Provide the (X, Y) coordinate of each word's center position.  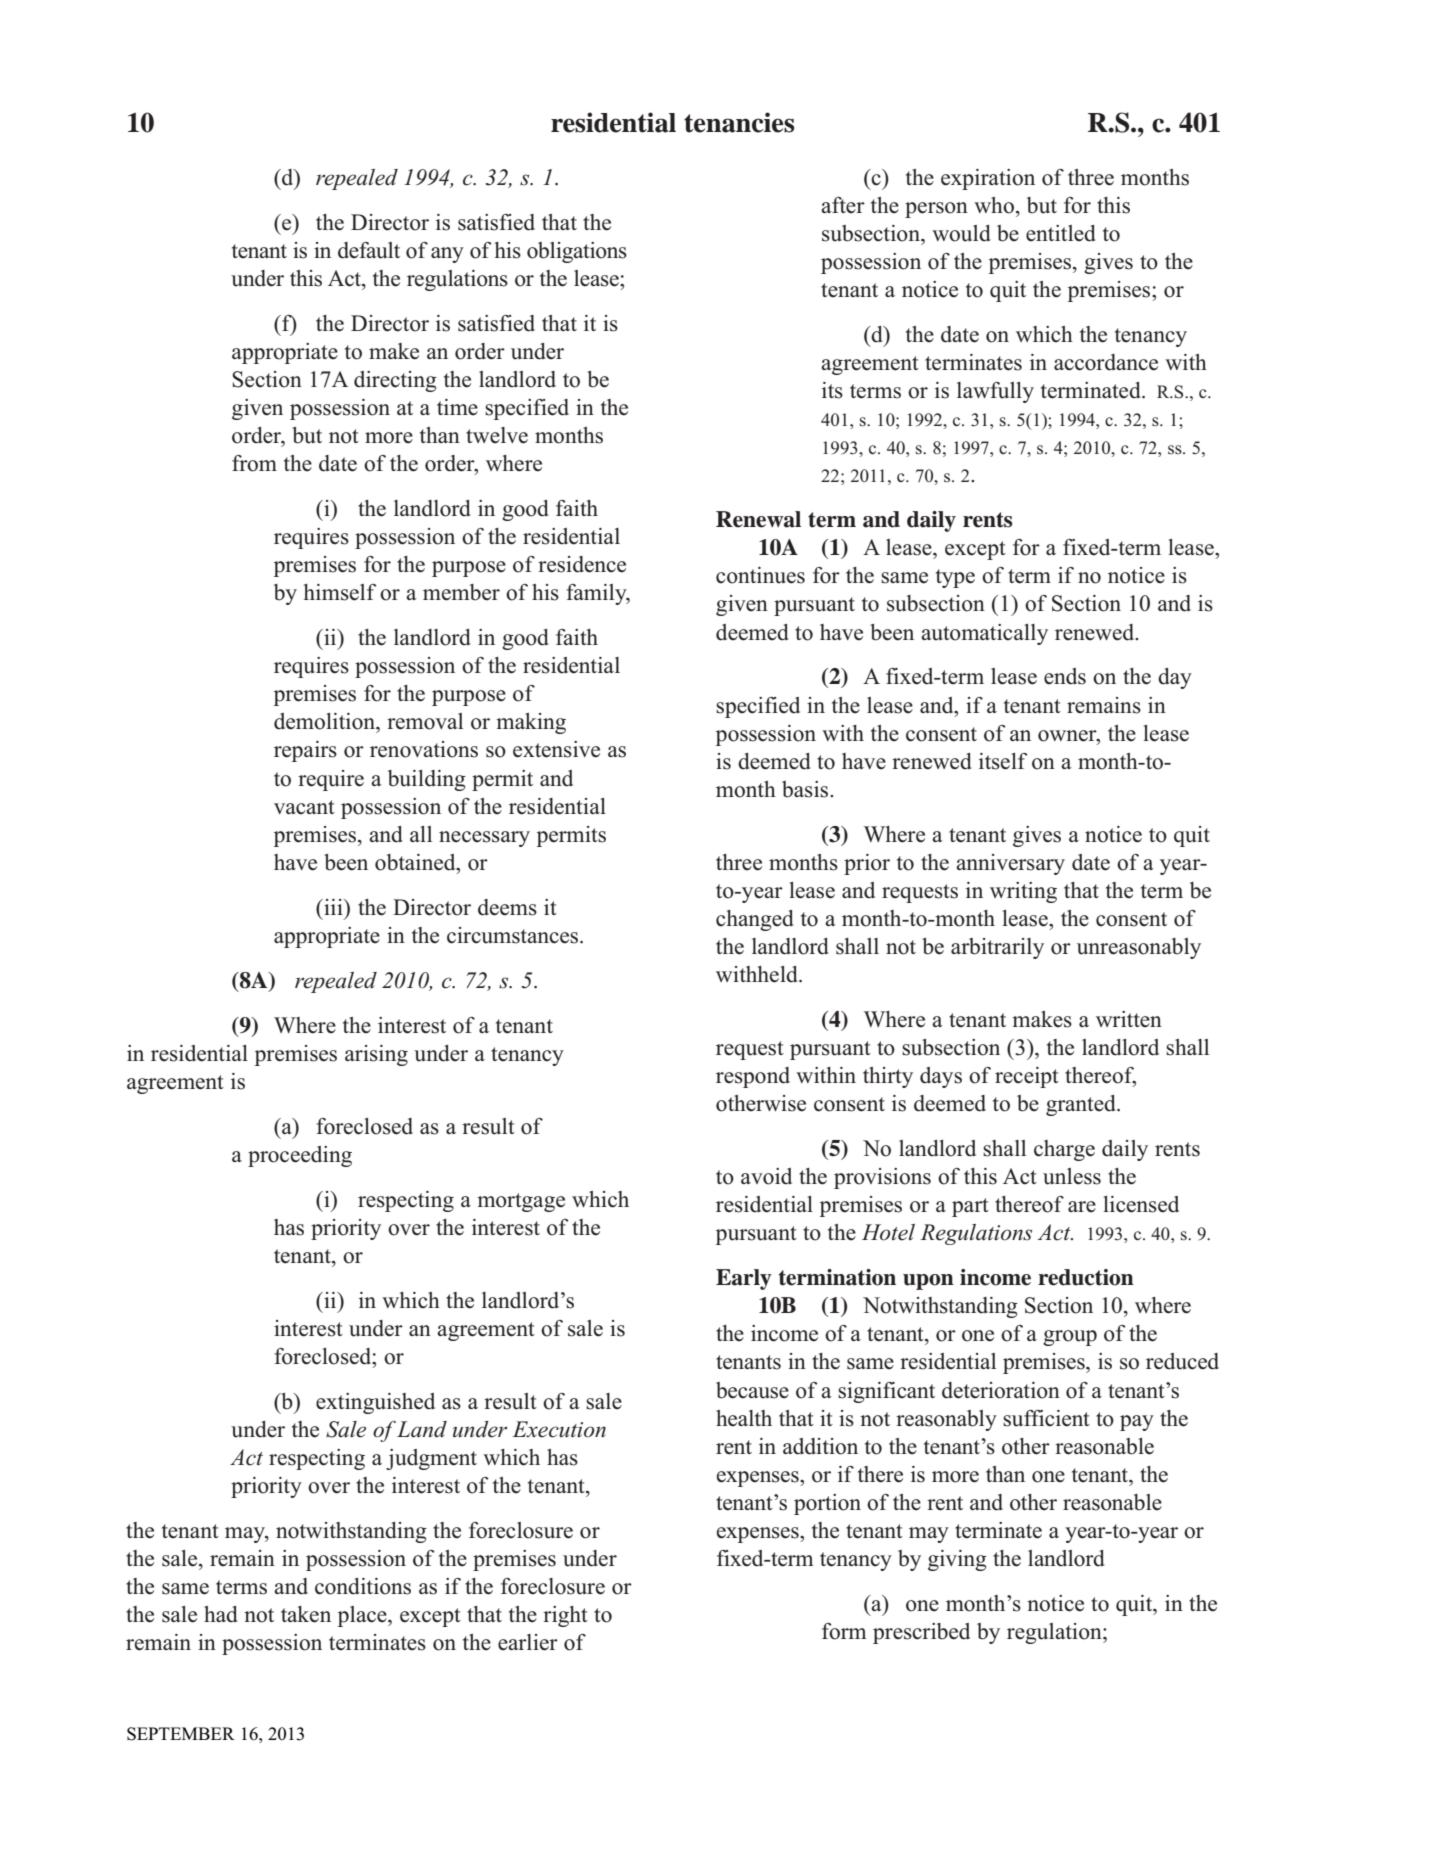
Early (744, 1279)
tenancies (739, 122)
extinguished (375, 1403)
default (369, 250)
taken (306, 1614)
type (955, 578)
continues (760, 575)
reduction (1086, 1277)
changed (754, 920)
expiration (988, 179)
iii (333, 907)
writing (1023, 892)
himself (340, 592)
